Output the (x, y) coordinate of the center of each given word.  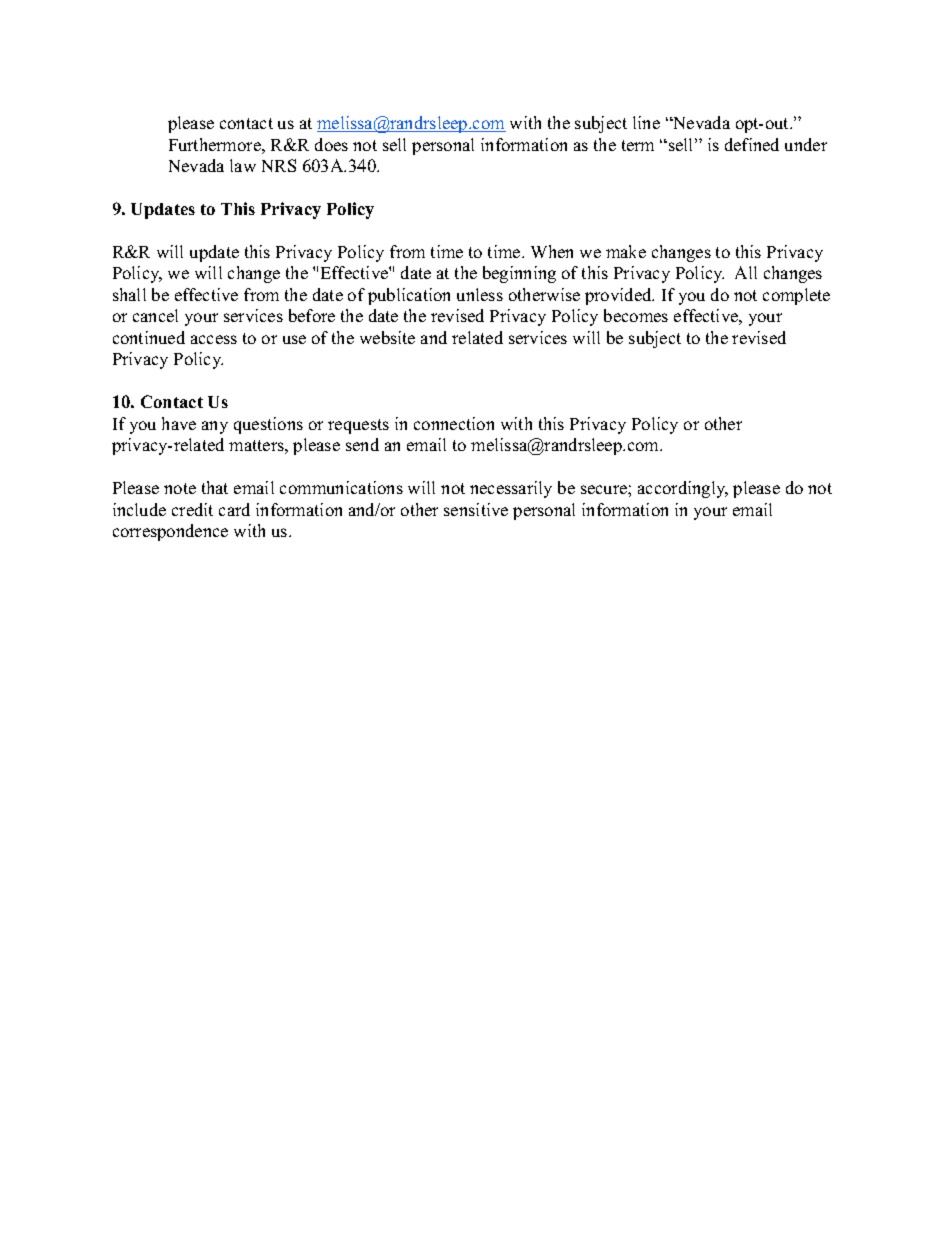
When (552, 251)
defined (752, 144)
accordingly (683, 489)
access (214, 339)
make (626, 251)
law (243, 165)
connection (454, 423)
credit (192, 509)
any (215, 427)
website (387, 337)
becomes (636, 315)
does (331, 144)
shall (129, 294)
